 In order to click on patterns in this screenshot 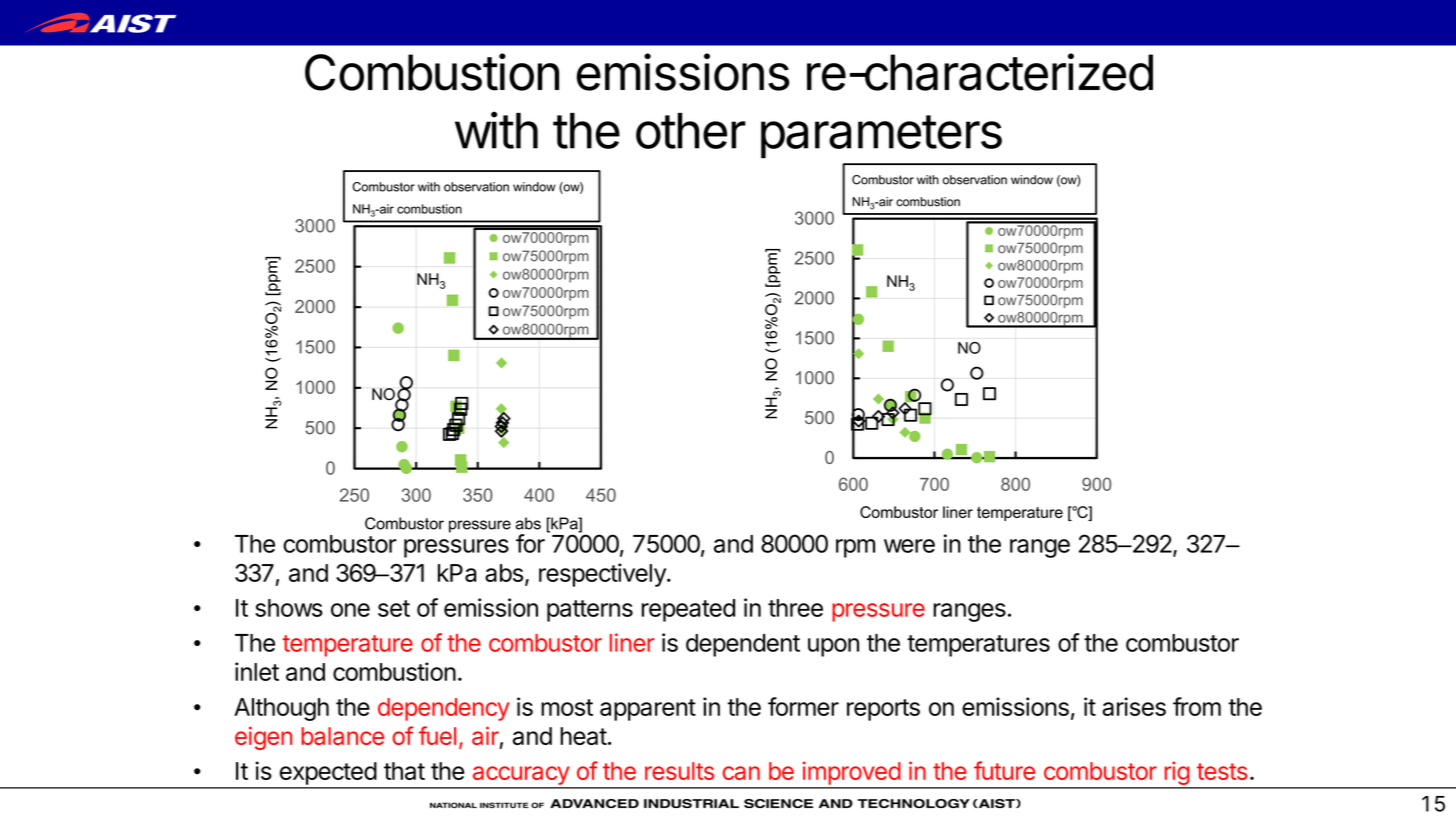, I will do `click(590, 611)`.
